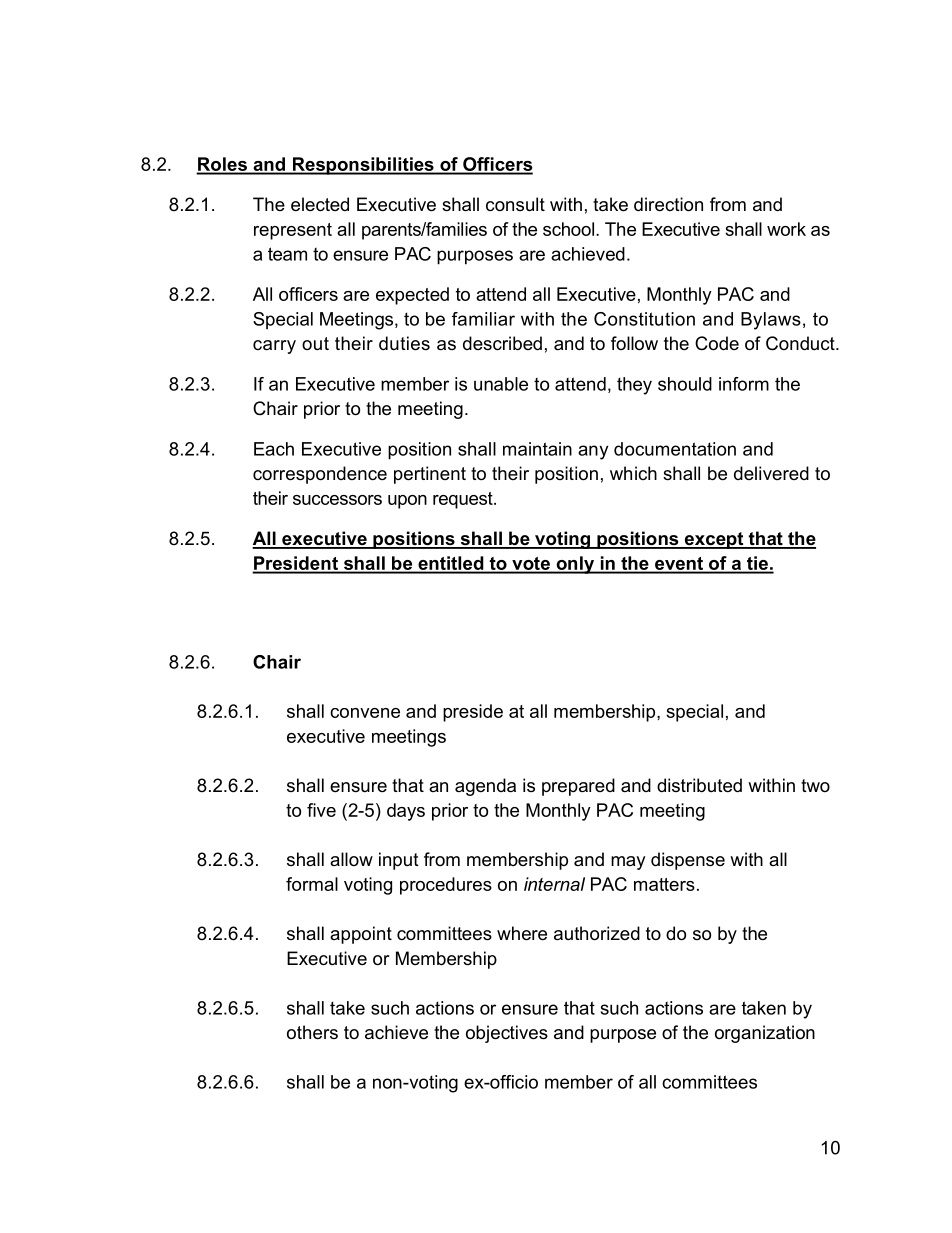 Image resolution: width=952 pixels, height=1233 pixels. Describe the element at coordinates (337, 500) in the image. I see `successors` at that location.
